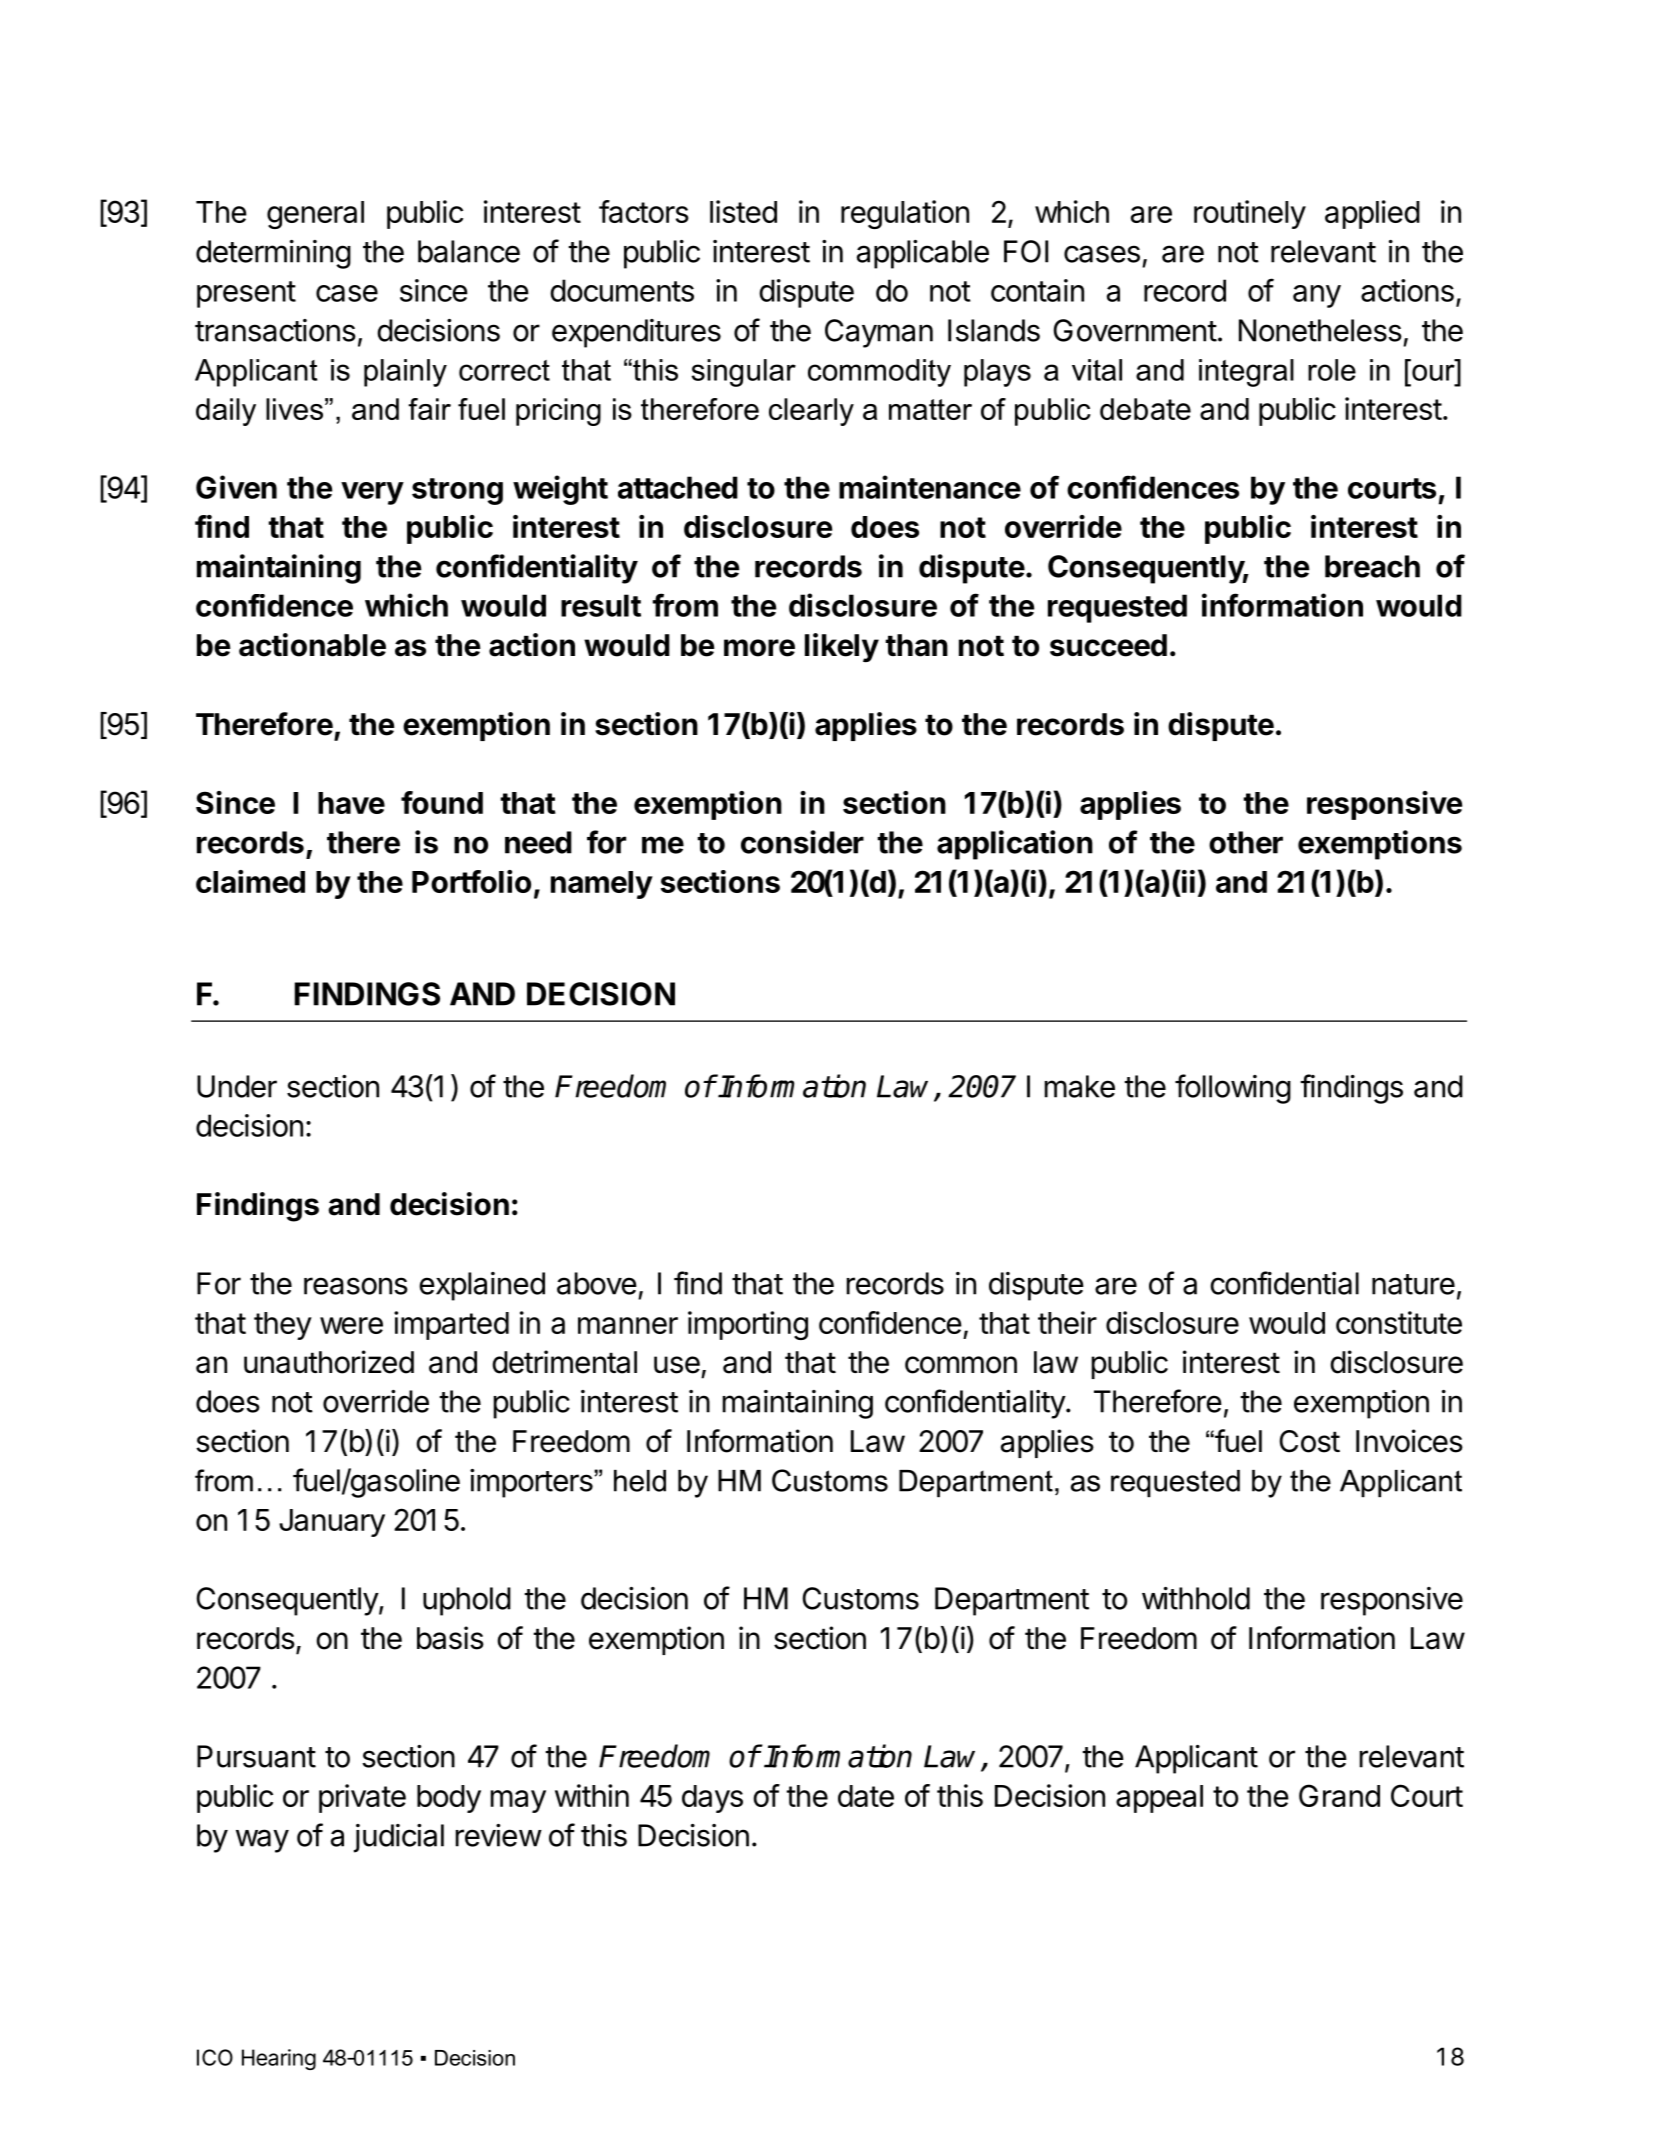 The height and width of the screenshot is (2146, 1658). Describe the element at coordinates (279, 2059) in the screenshot. I see `Hearing` at that location.
